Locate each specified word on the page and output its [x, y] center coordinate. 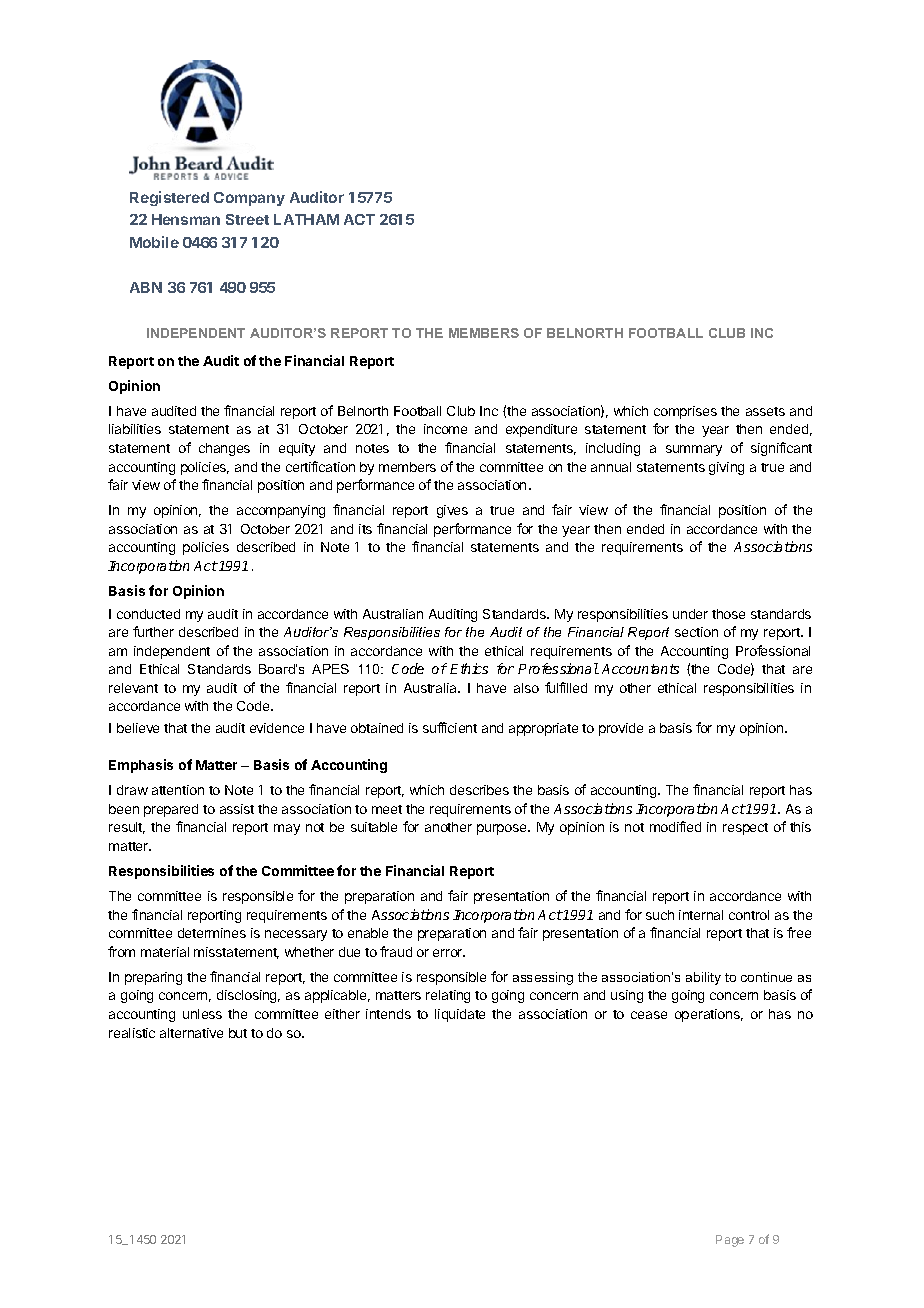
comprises [685, 412]
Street [247, 219]
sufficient [450, 727]
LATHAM [306, 219]
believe [138, 728]
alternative [191, 1033]
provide [621, 729]
